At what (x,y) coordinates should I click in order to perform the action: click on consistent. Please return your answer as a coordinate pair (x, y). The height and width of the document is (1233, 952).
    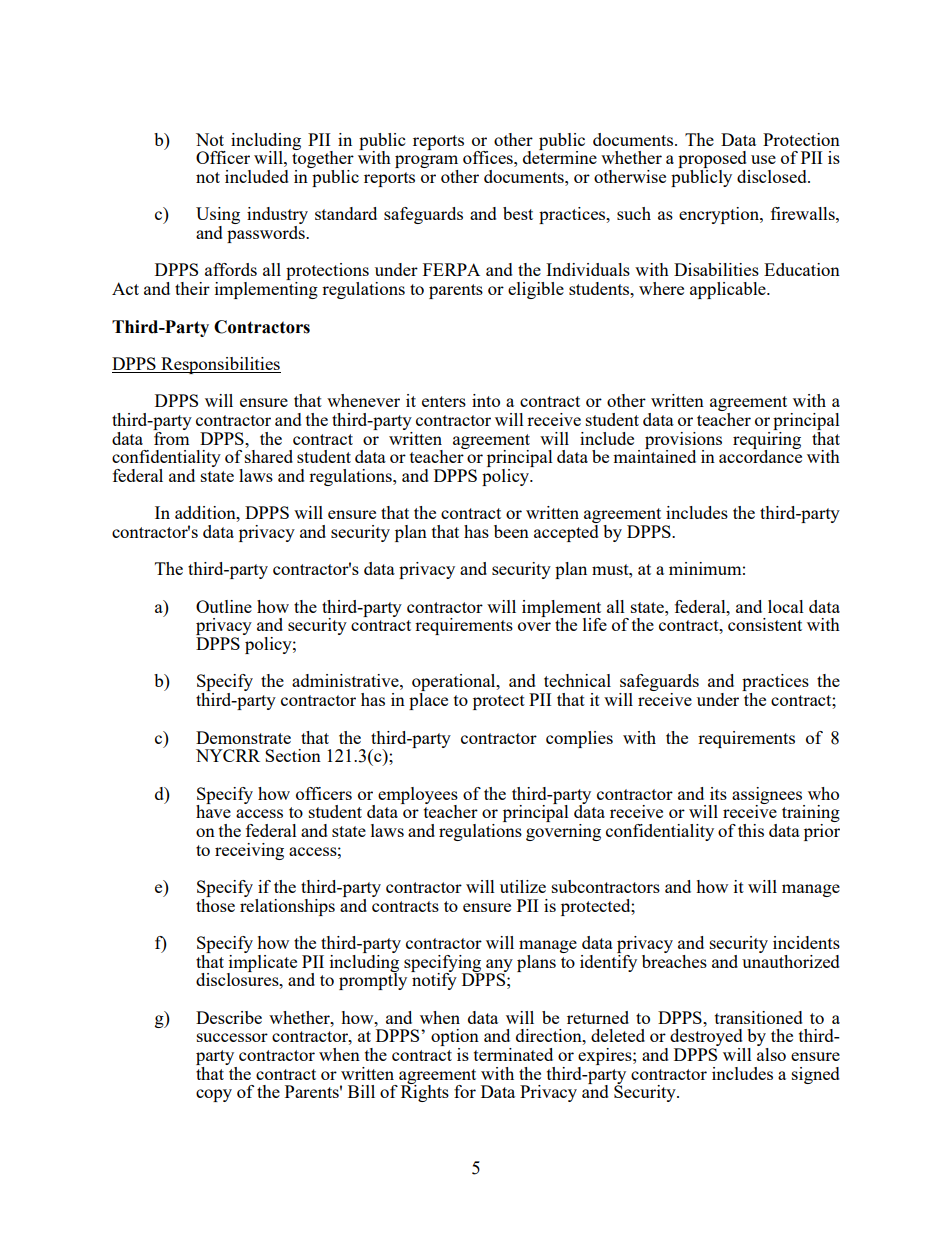
    Looking at the image, I should click on (765, 624).
